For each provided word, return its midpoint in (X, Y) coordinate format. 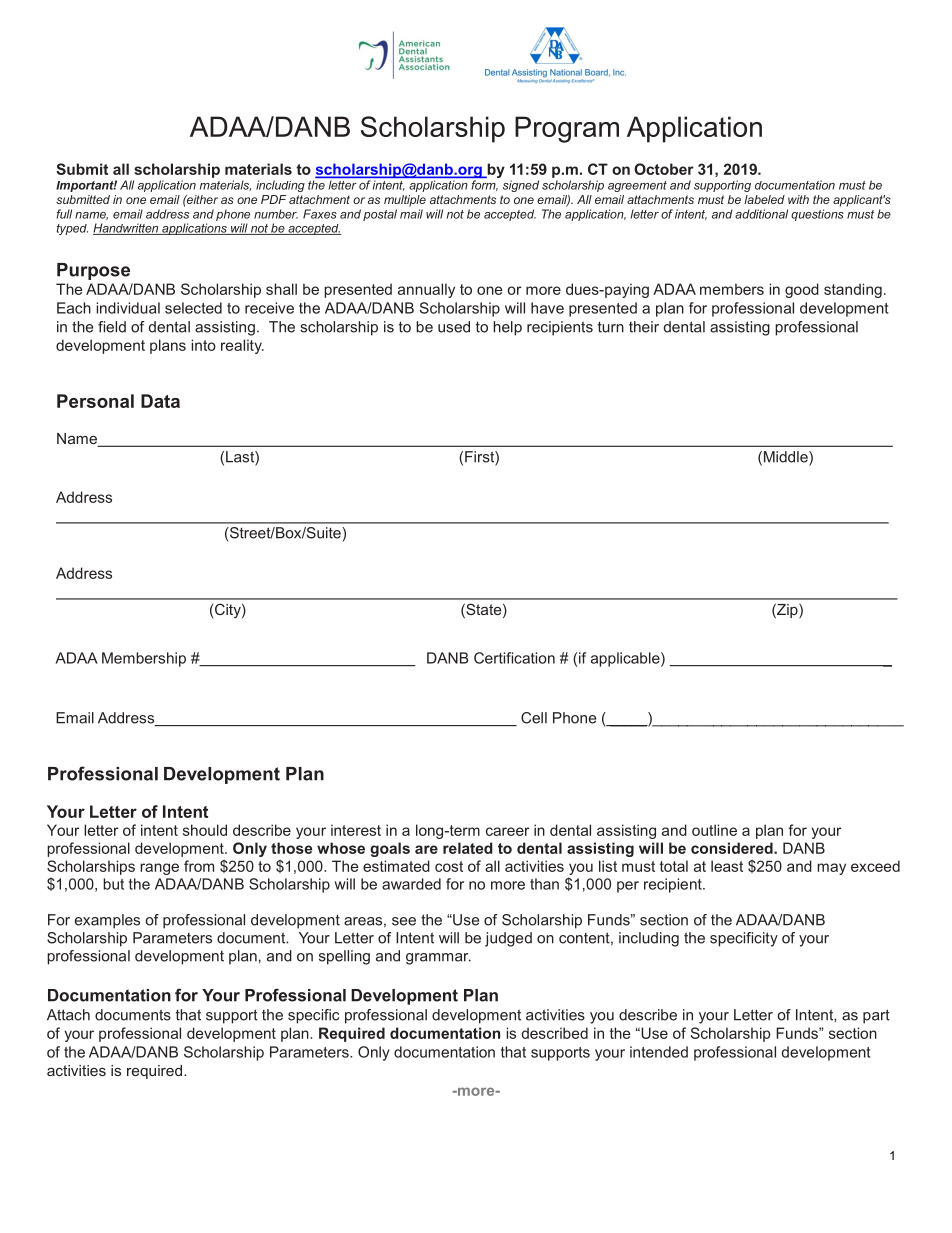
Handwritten (127, 229)
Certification (514, 658)
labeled (764, 199)
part (876, 1016)
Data (160, 401)
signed (521, 186)
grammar (438, 959)
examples (107, 921)
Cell (534, 718)
